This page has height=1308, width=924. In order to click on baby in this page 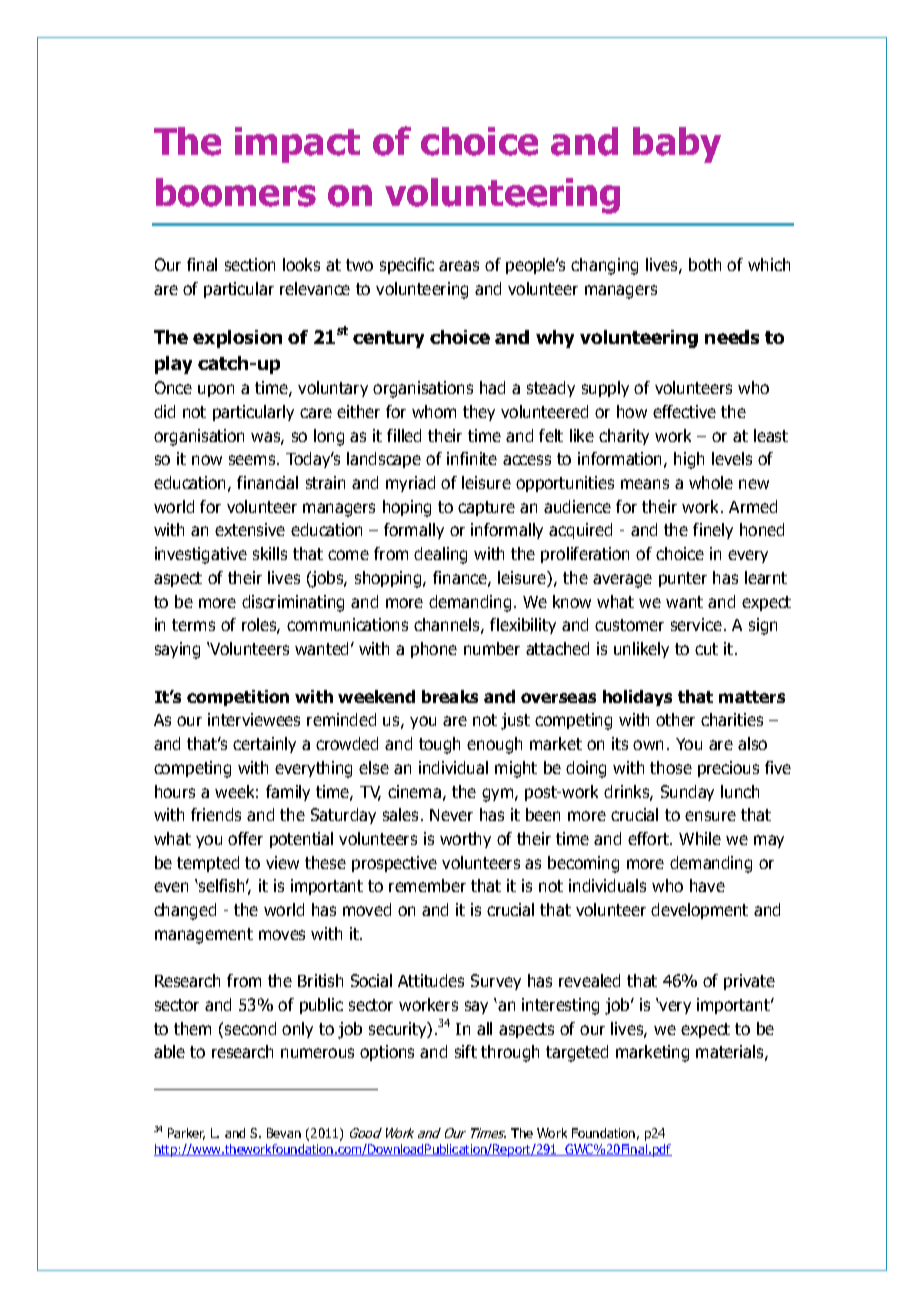, I will do `click(677, 145)`.
